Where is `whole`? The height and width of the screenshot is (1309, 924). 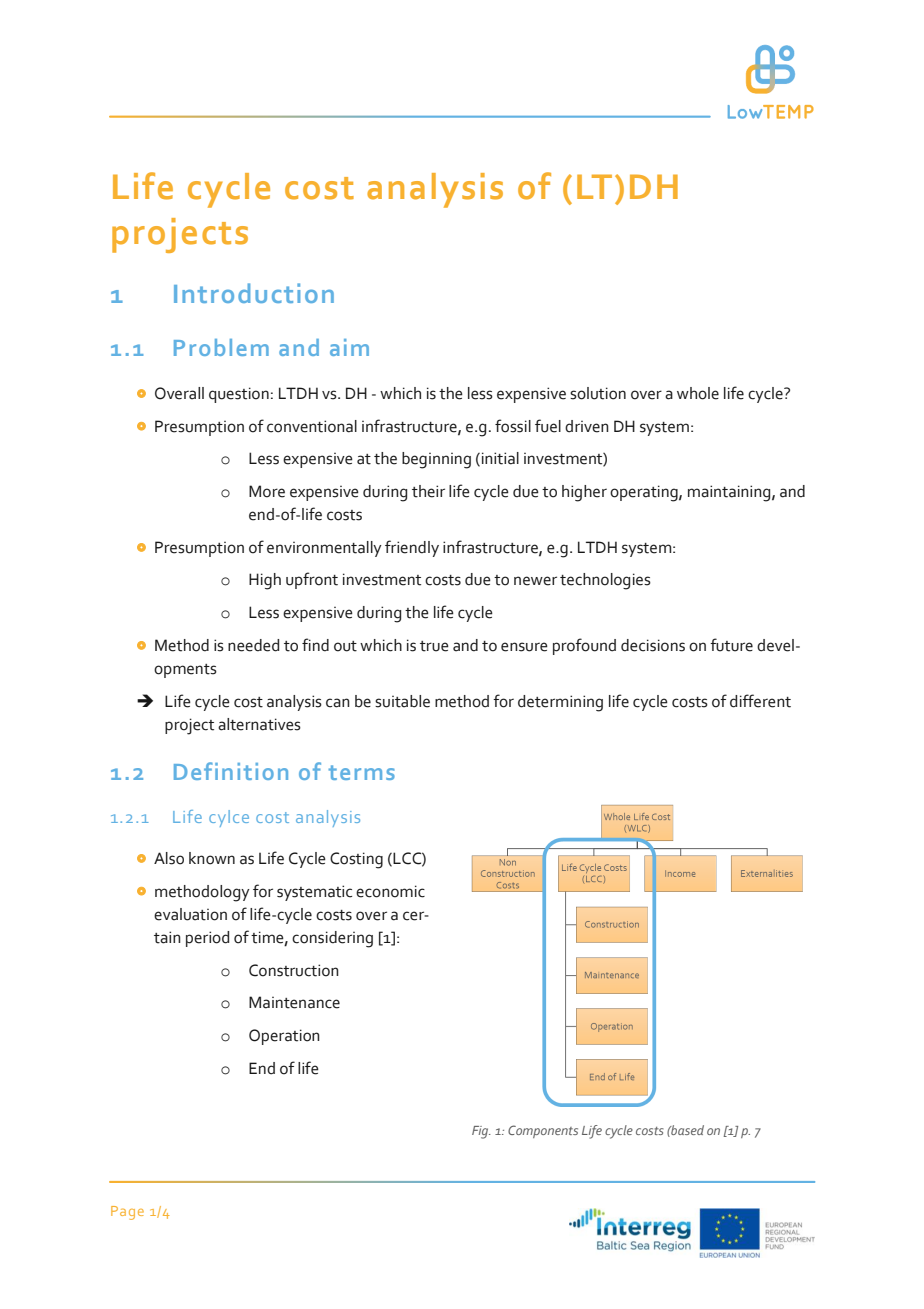
whole is located at coordinates (698, 393).
